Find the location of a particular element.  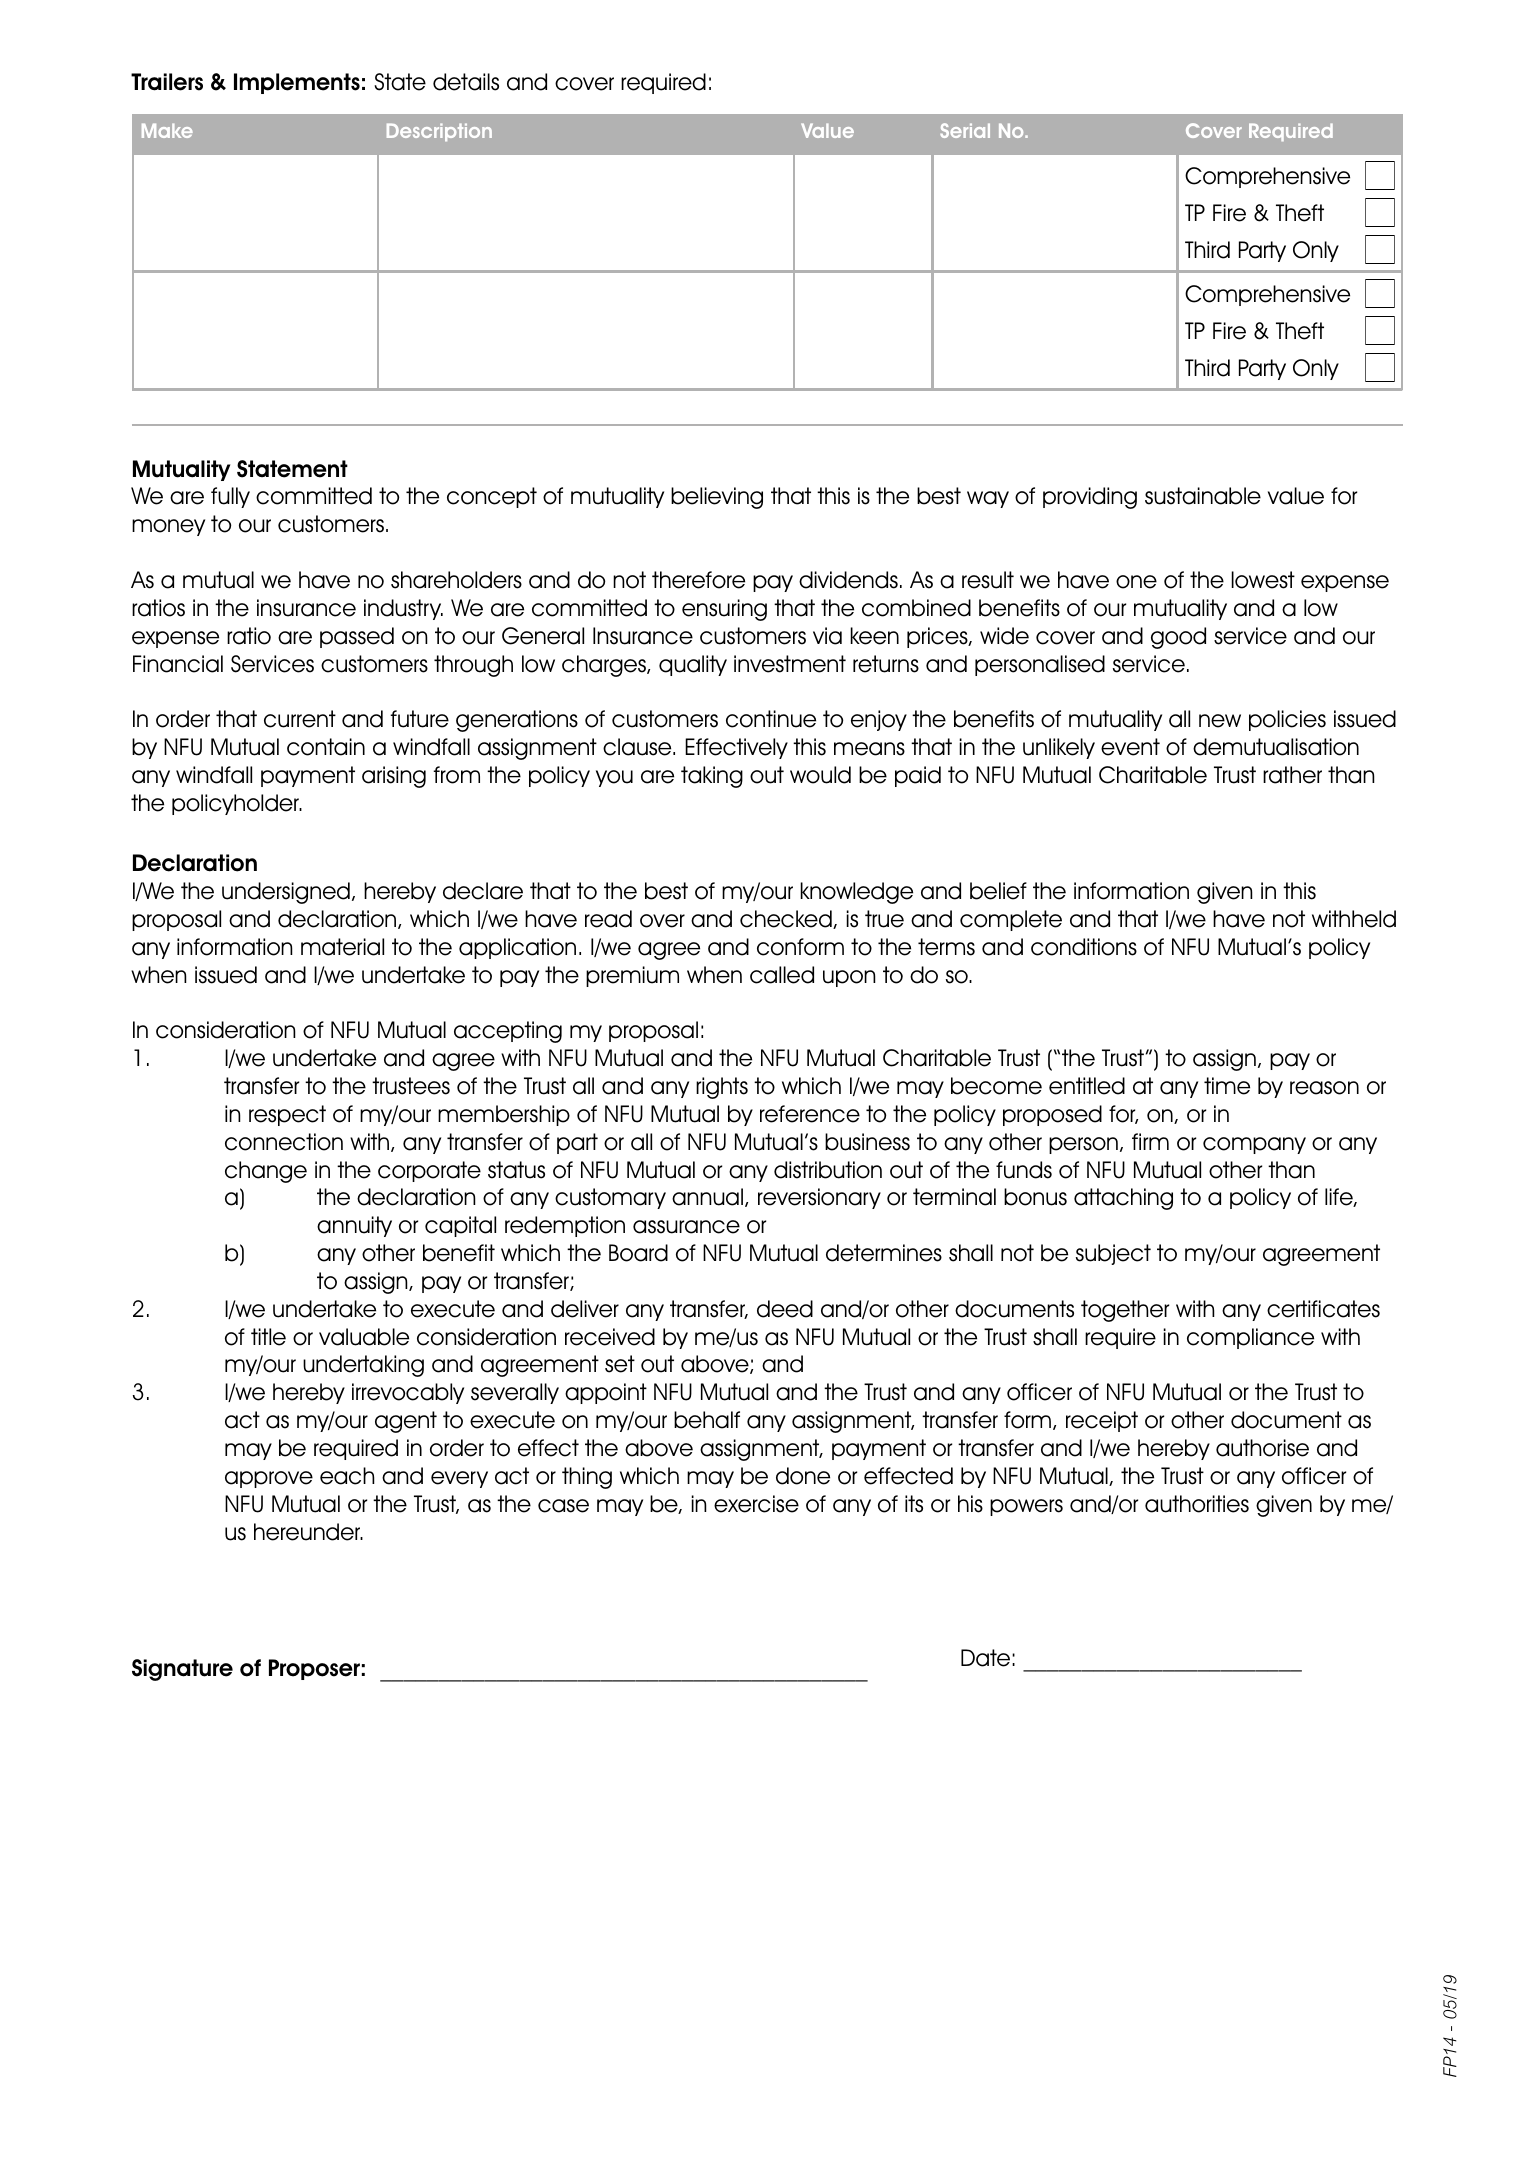

Serial is located at coordinates (965, 130).
